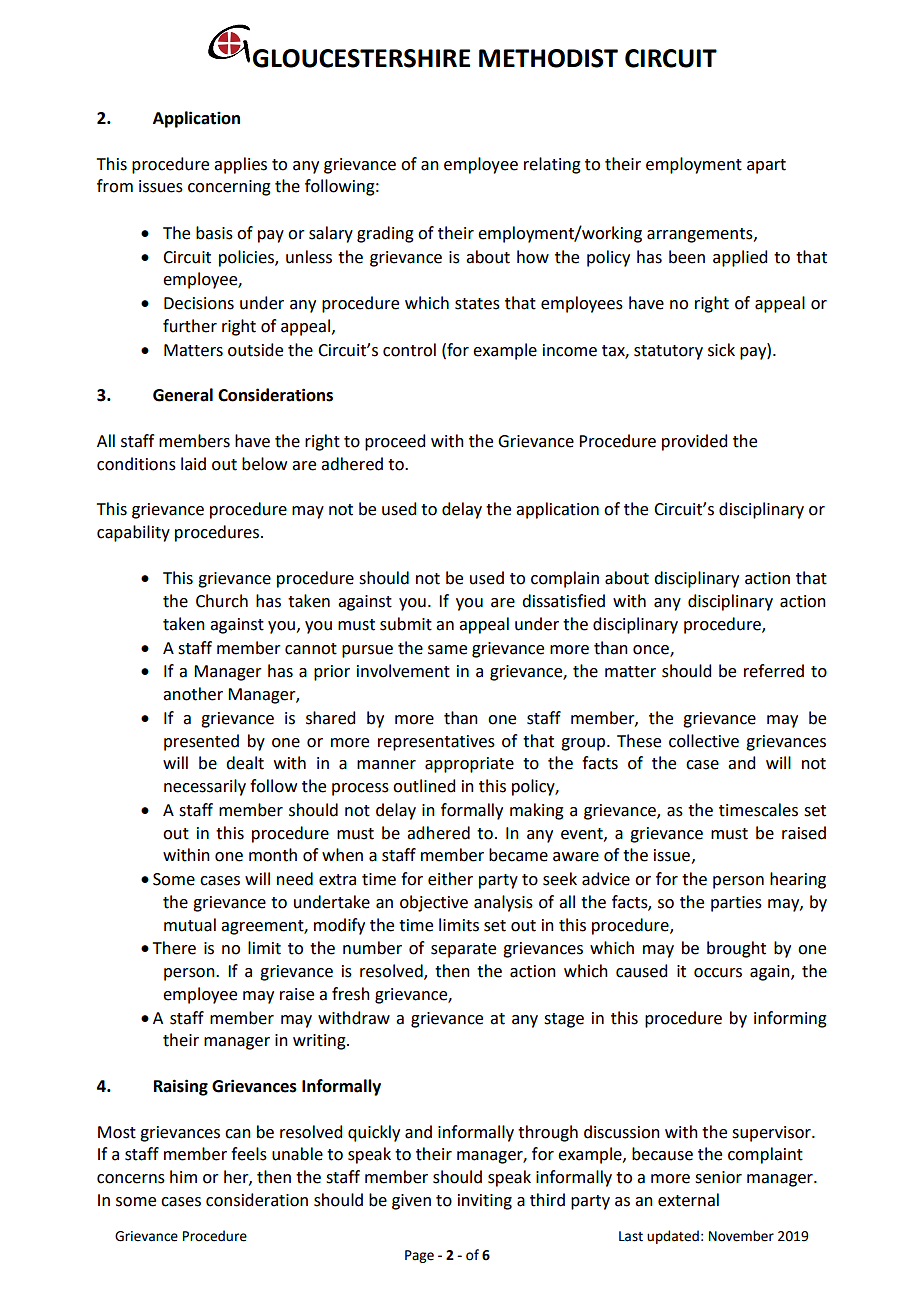 This document has width=924, height=1308. I want to click on applies, so click(240, 165).
